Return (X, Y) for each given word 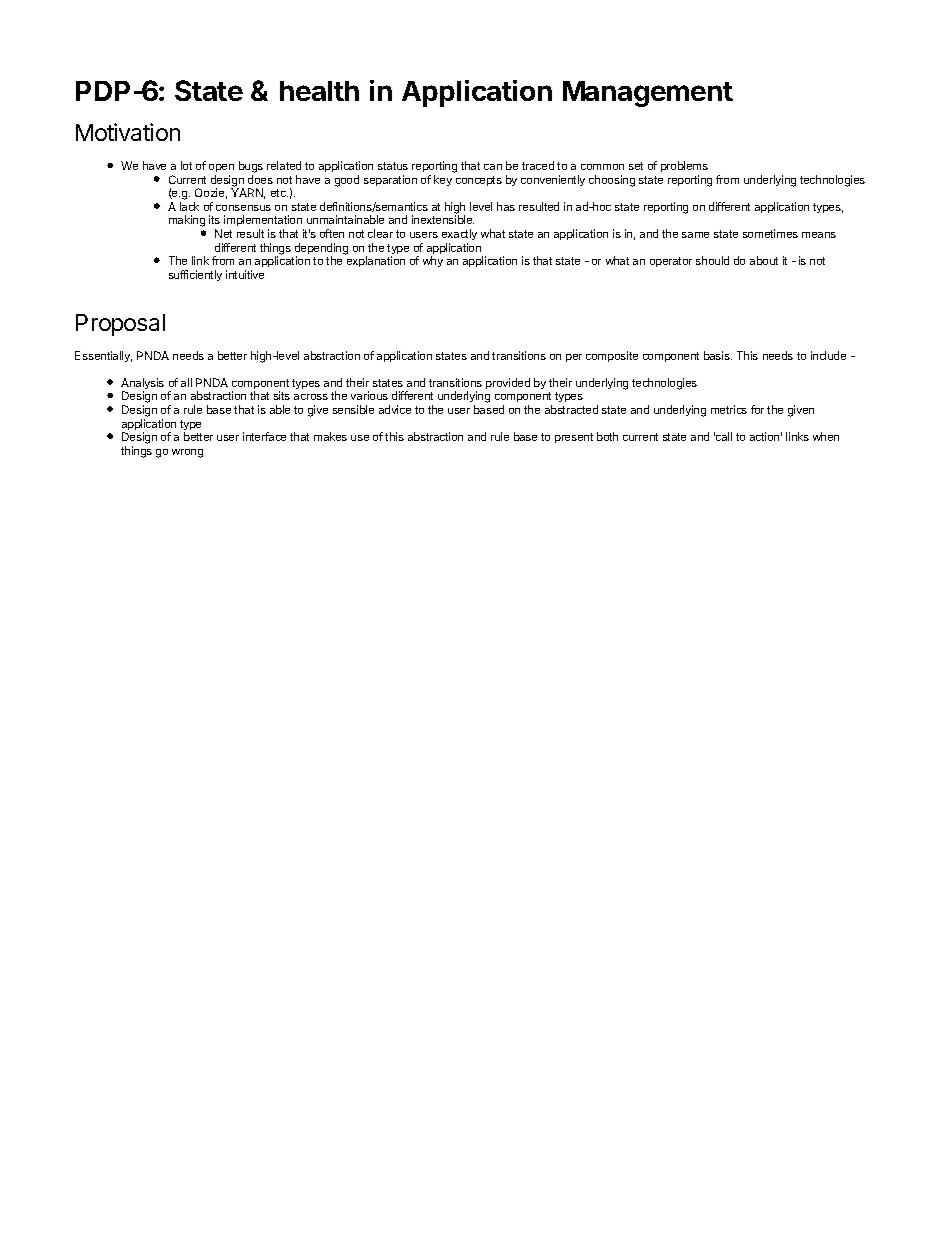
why (433, 261)
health (319, 91)
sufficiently (195, 275)
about (764, 260)
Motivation (128, 132)
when (826, 436)
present (574, 438)
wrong (187, 453)
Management (648, 94)
